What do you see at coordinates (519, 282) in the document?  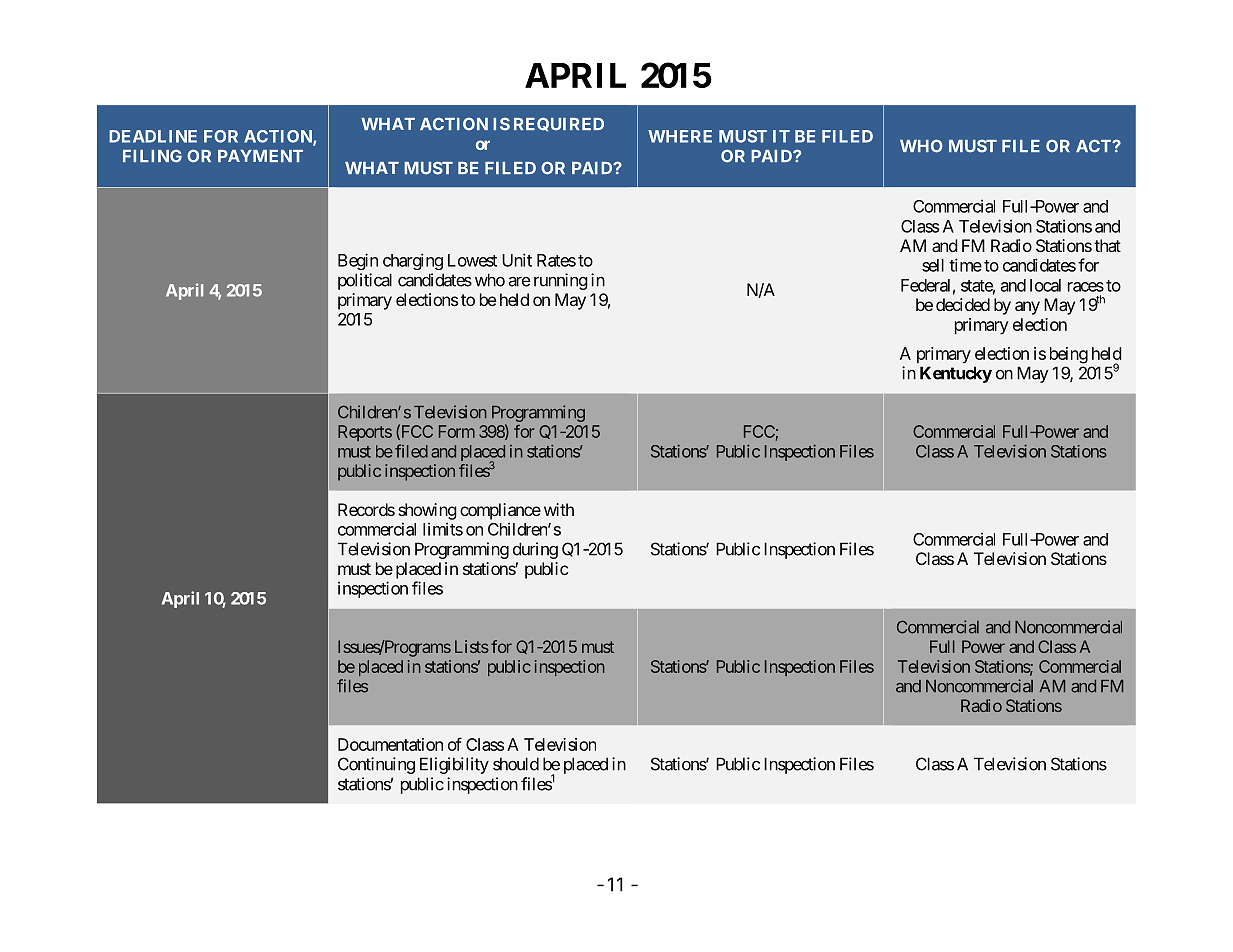 I see `are` at bounding box center [519, 282].
